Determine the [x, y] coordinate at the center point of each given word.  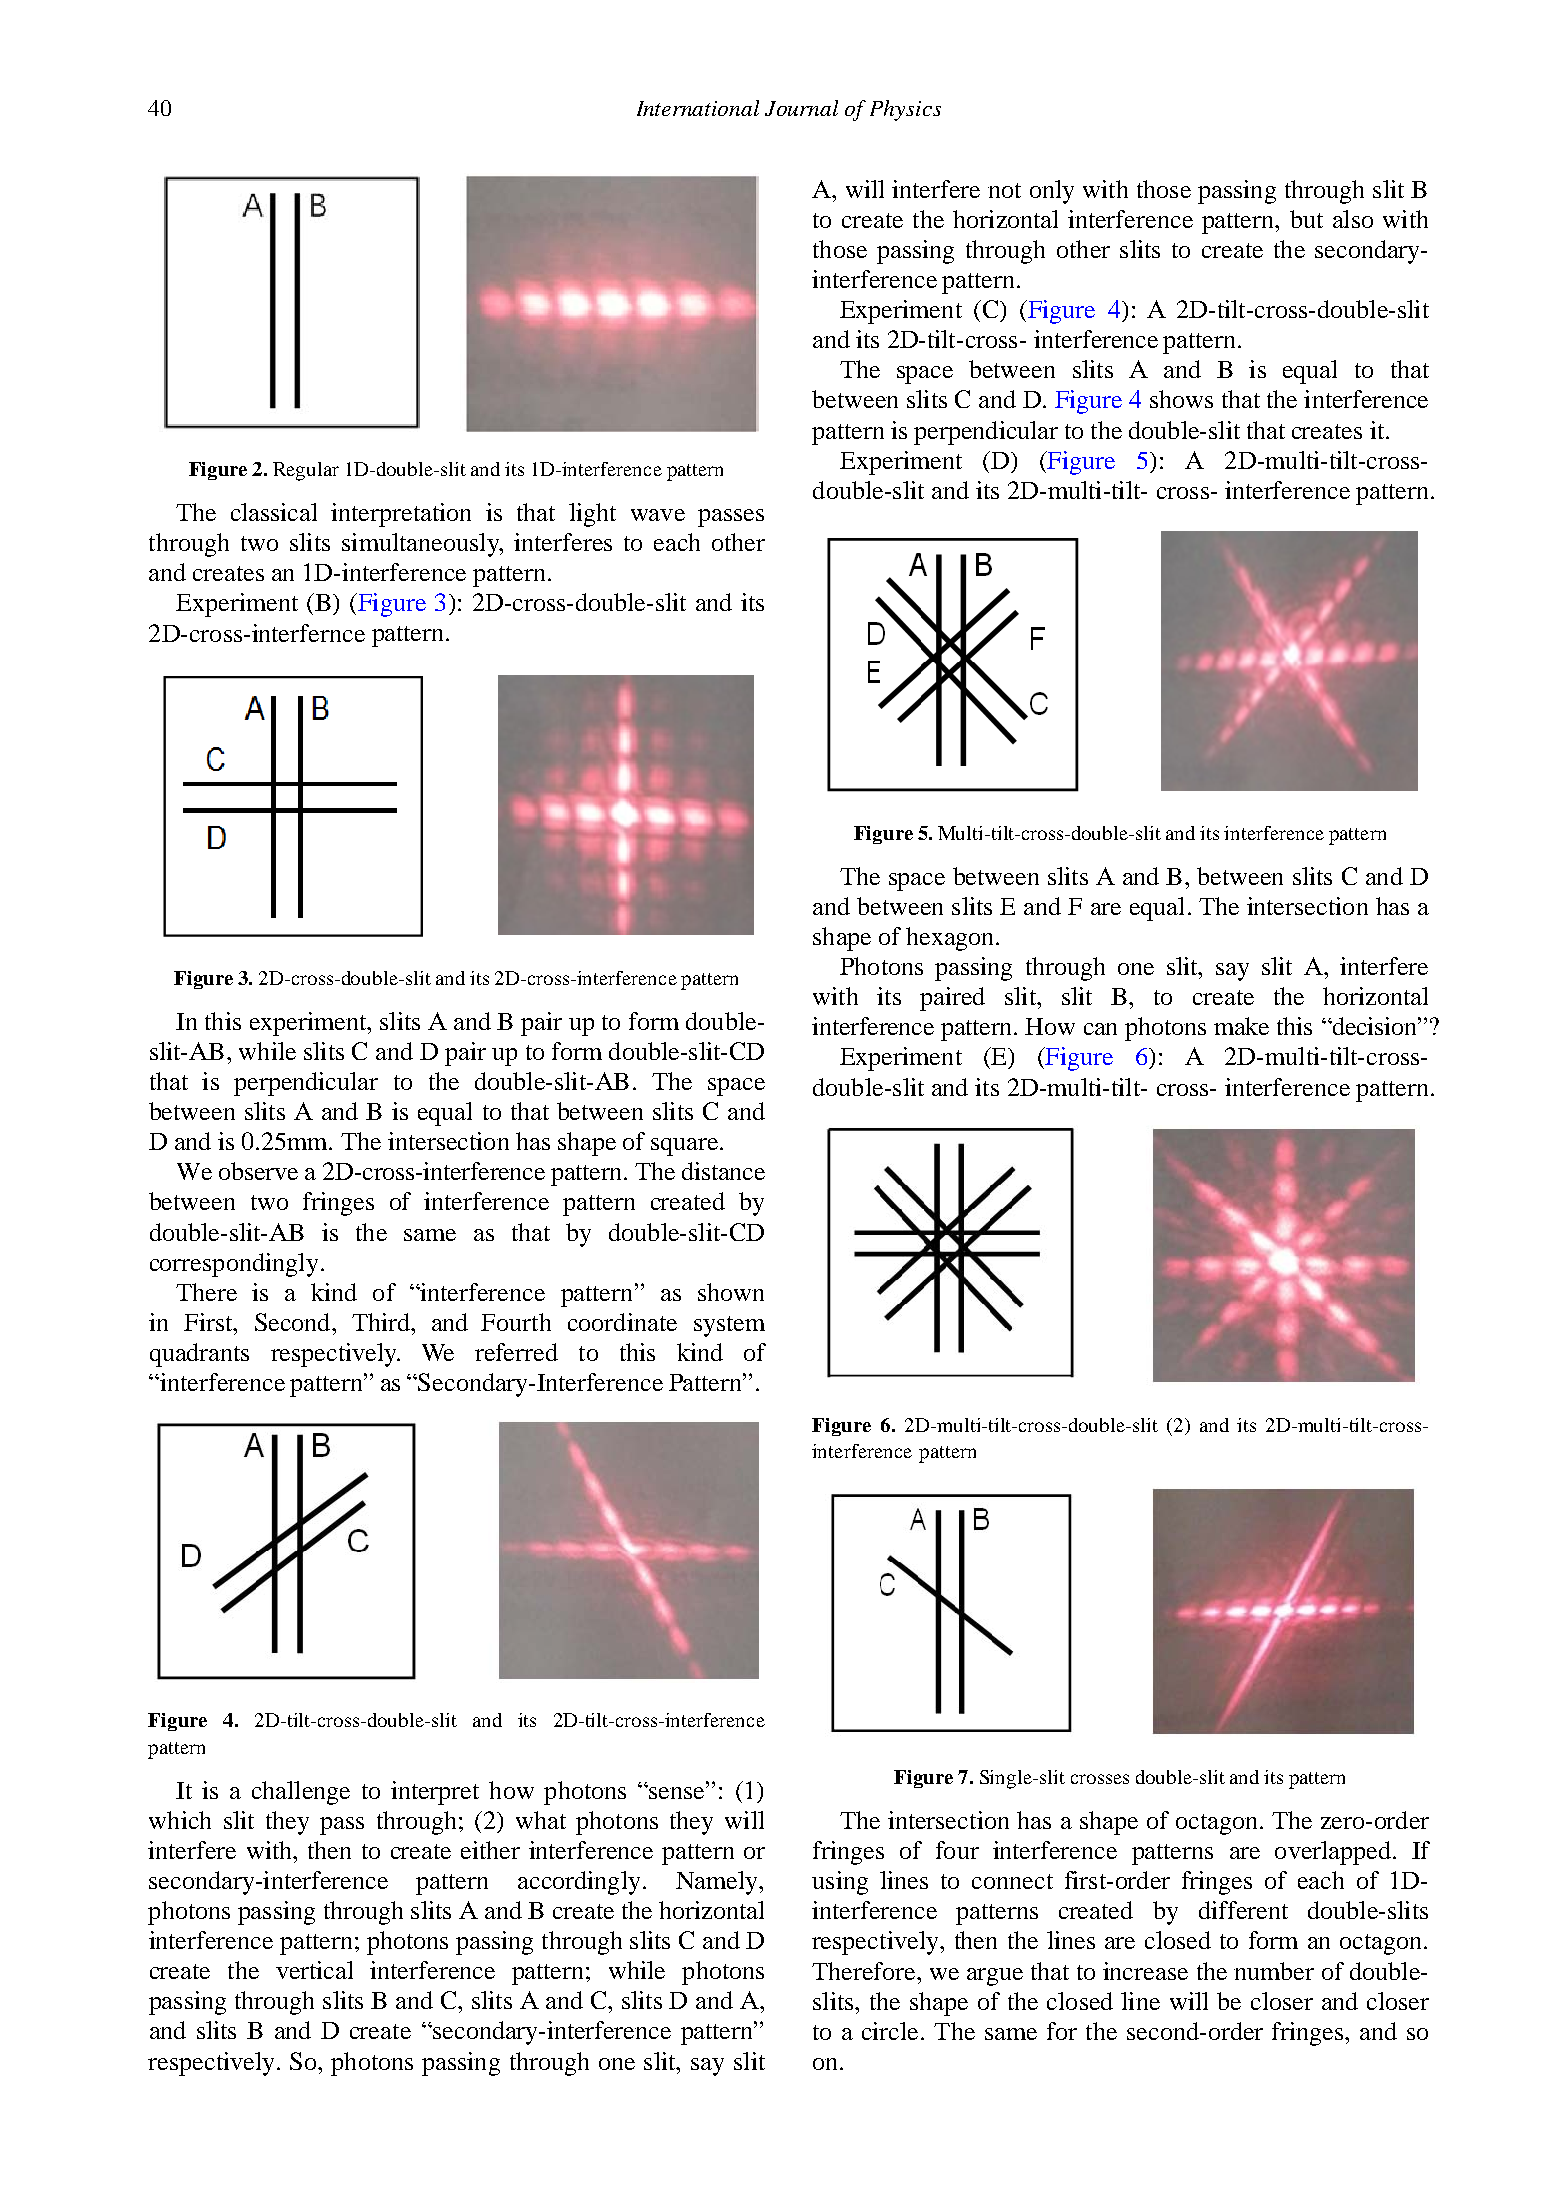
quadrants [199, 1355]
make [1241, 1026]
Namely [718, 1883]
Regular [306, 471]
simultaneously [422, 545]
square [686, 1147]
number [1274, 1971]
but [1306, 219]
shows [1181, 399]
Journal [801, 108]
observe [258, 1171]
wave [658, 515]
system [729, 1326]
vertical [314, 1970]
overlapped [1333, 1853]
